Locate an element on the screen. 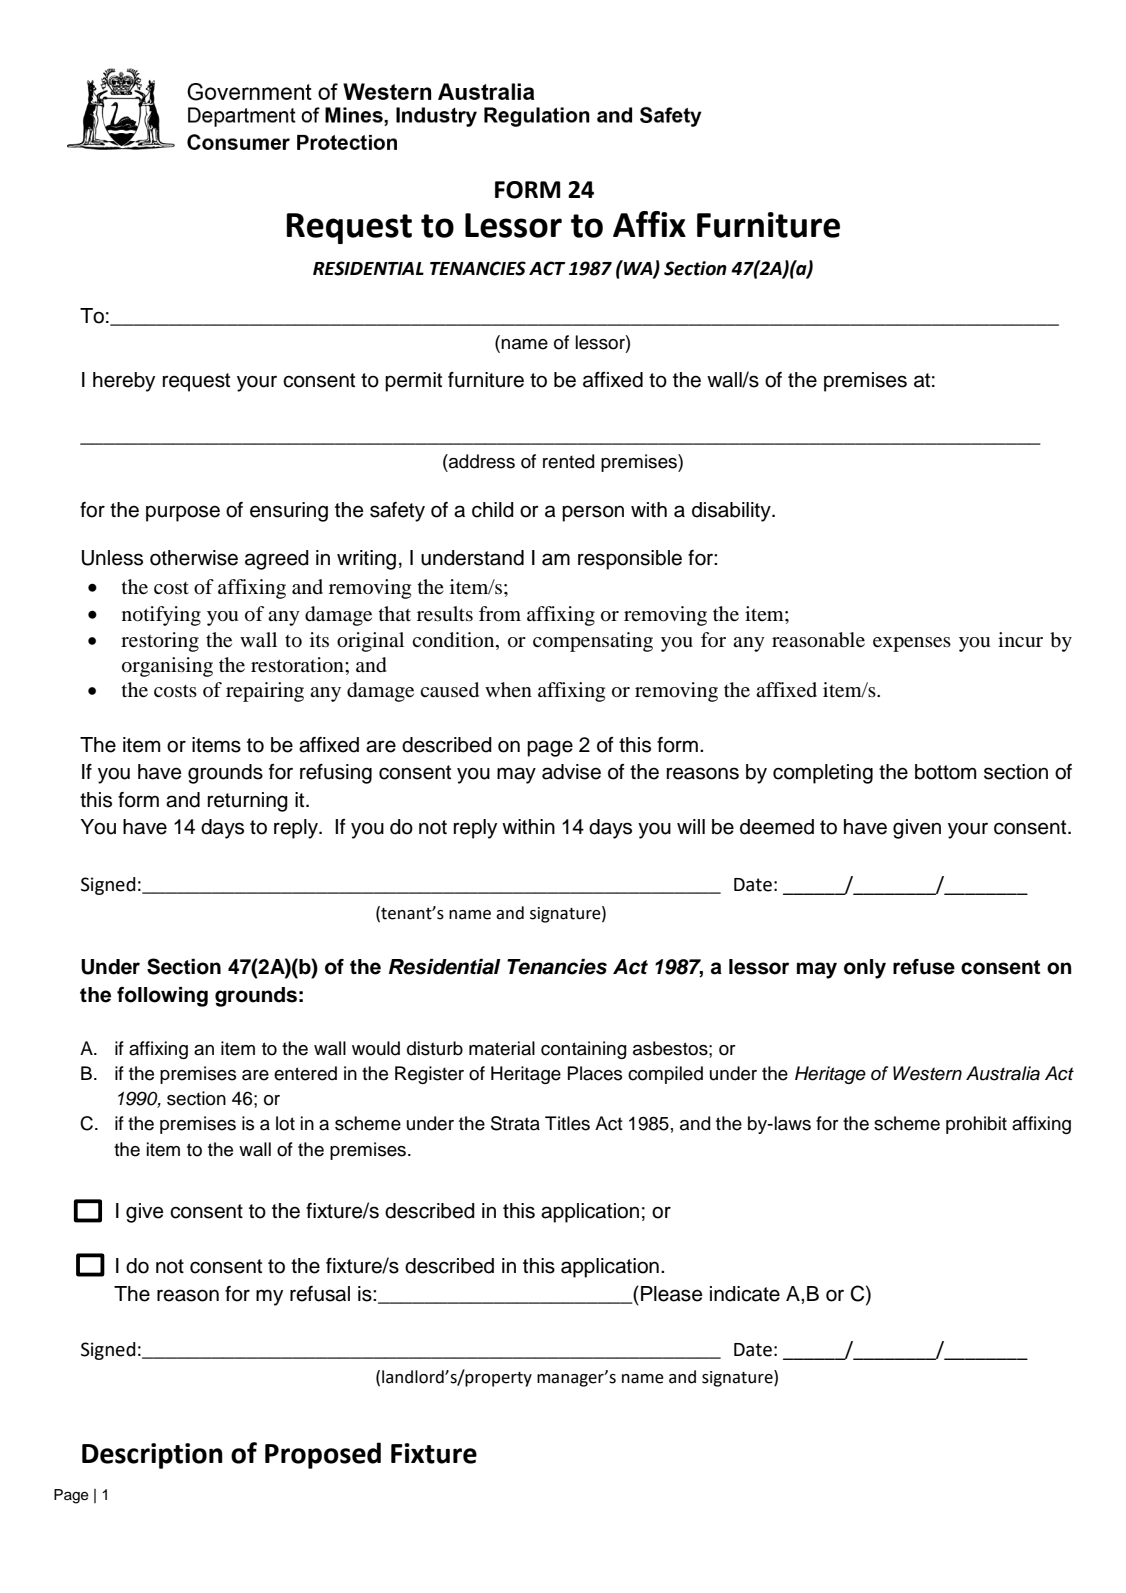  containing is located at coordinates (584, 1050).
